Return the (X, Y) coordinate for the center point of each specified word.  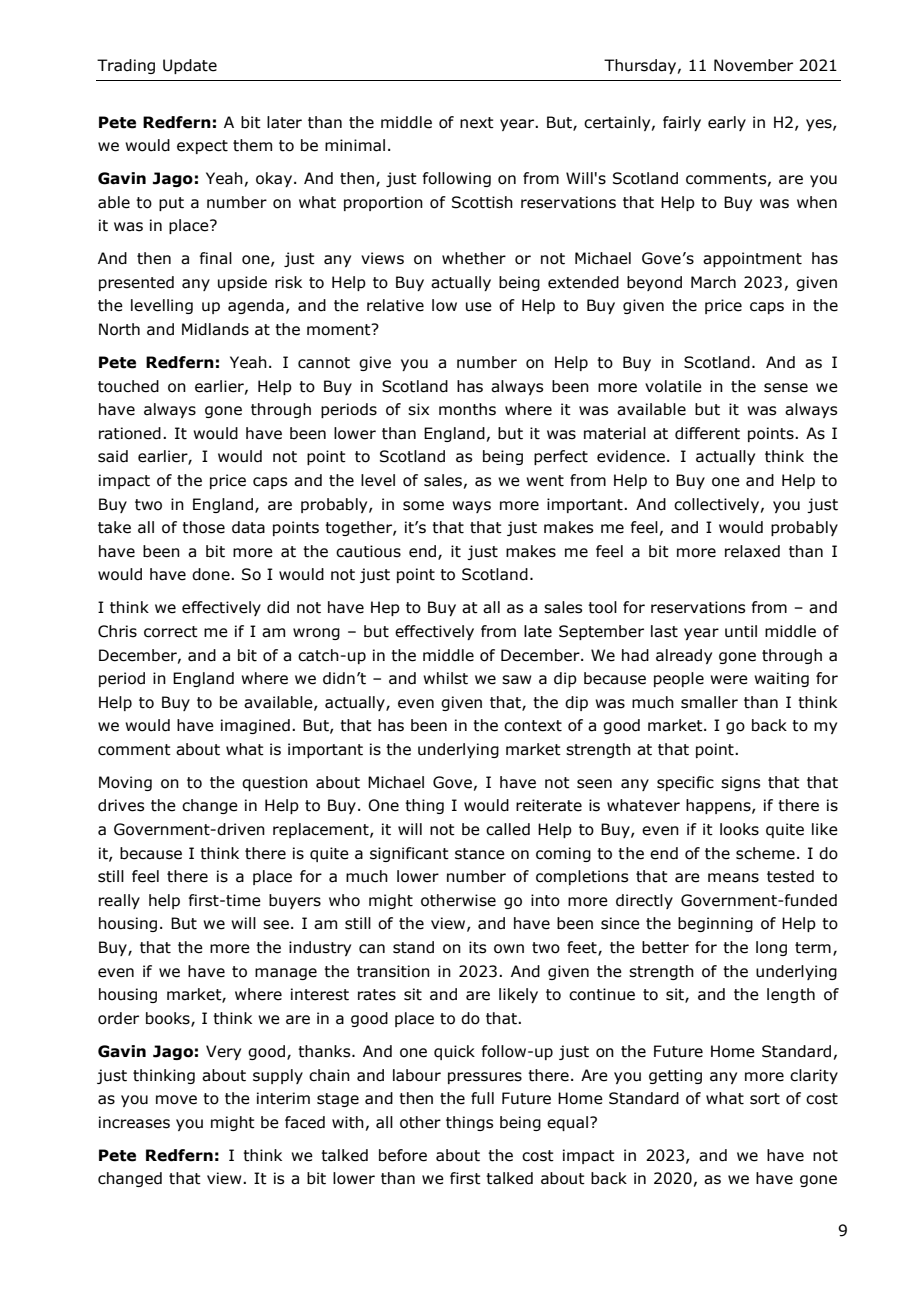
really (119, 901)
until (741, 631)
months (467, 409)
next (477, 123)
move (176, 1100)
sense (786, 388)
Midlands (215, 329)
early (727, 123)
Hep (385, 608)
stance (480, 854)
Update (190, 66)
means (733, 878)
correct (171, 632)
